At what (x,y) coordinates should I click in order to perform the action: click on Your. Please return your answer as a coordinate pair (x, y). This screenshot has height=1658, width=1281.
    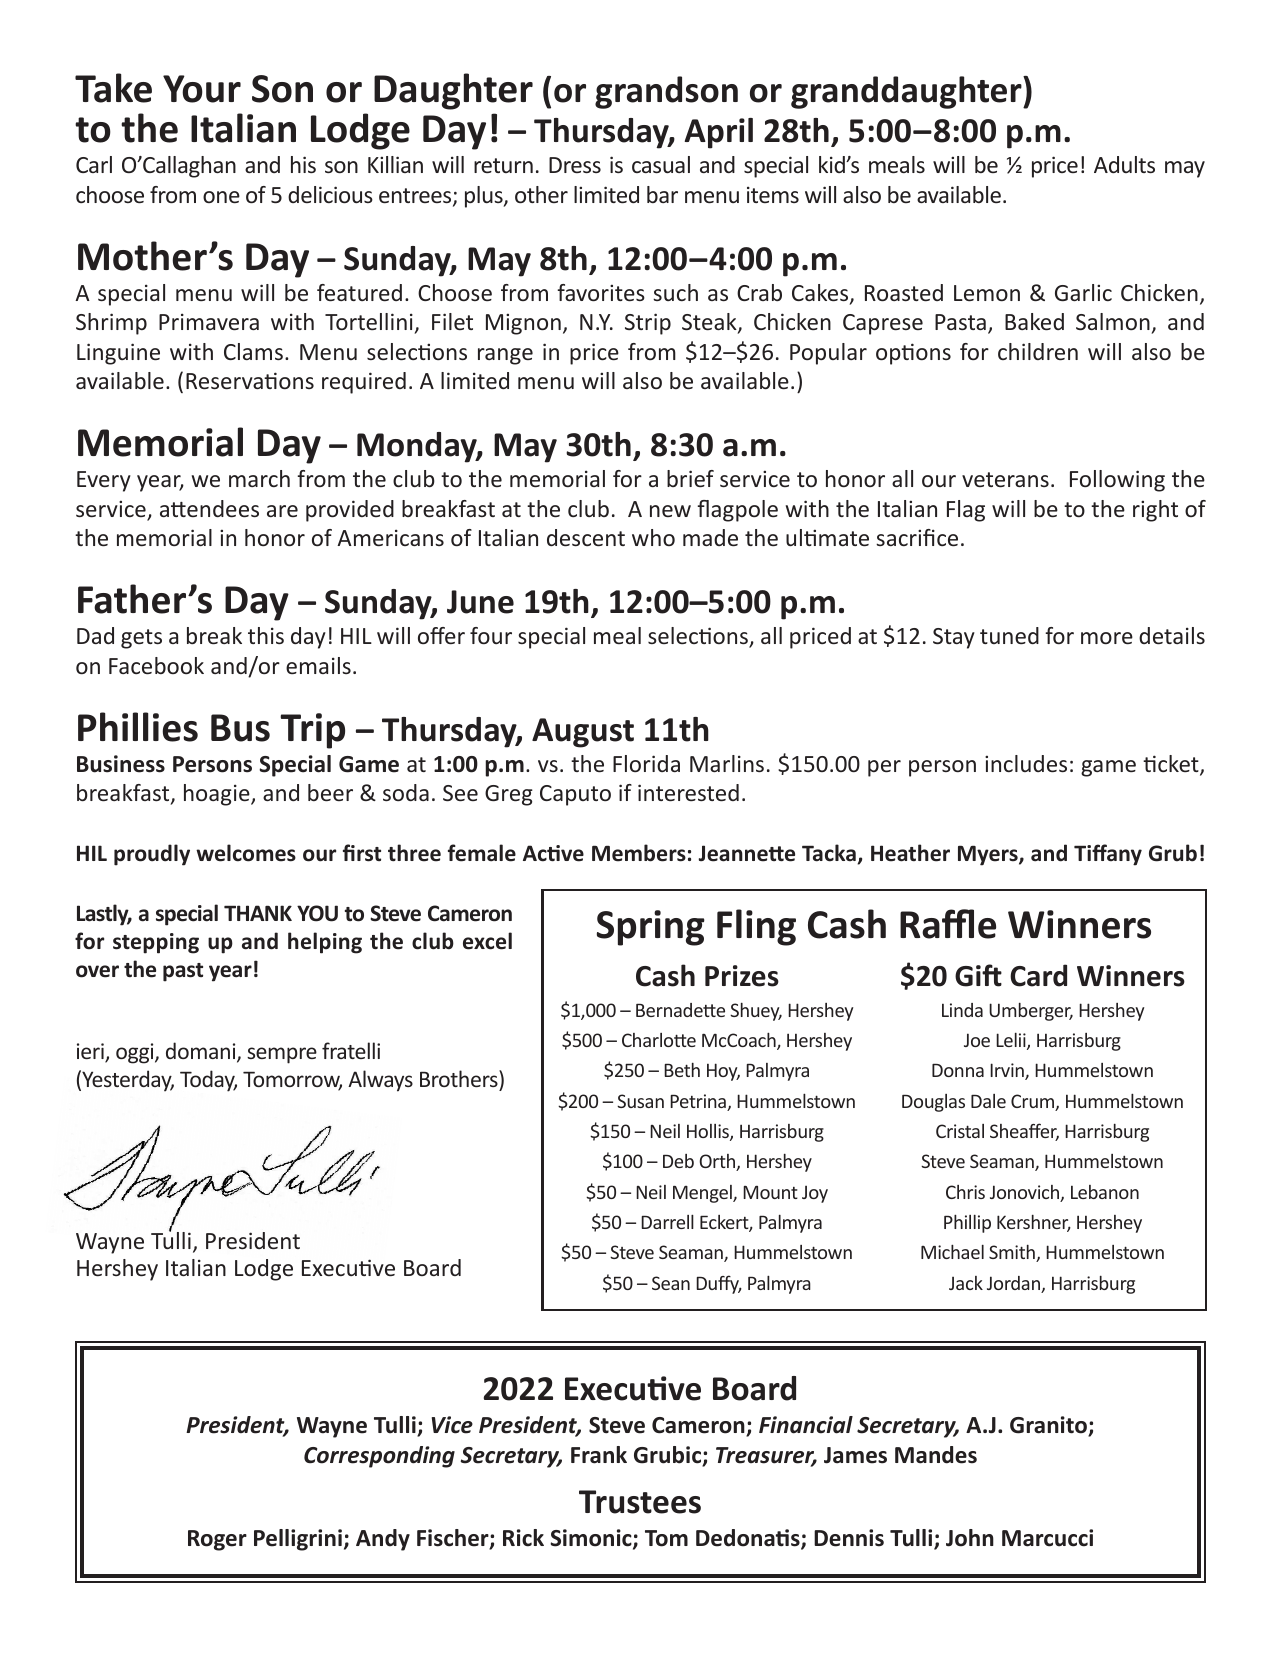
    Looking at the image, I should click on (202, 89).
